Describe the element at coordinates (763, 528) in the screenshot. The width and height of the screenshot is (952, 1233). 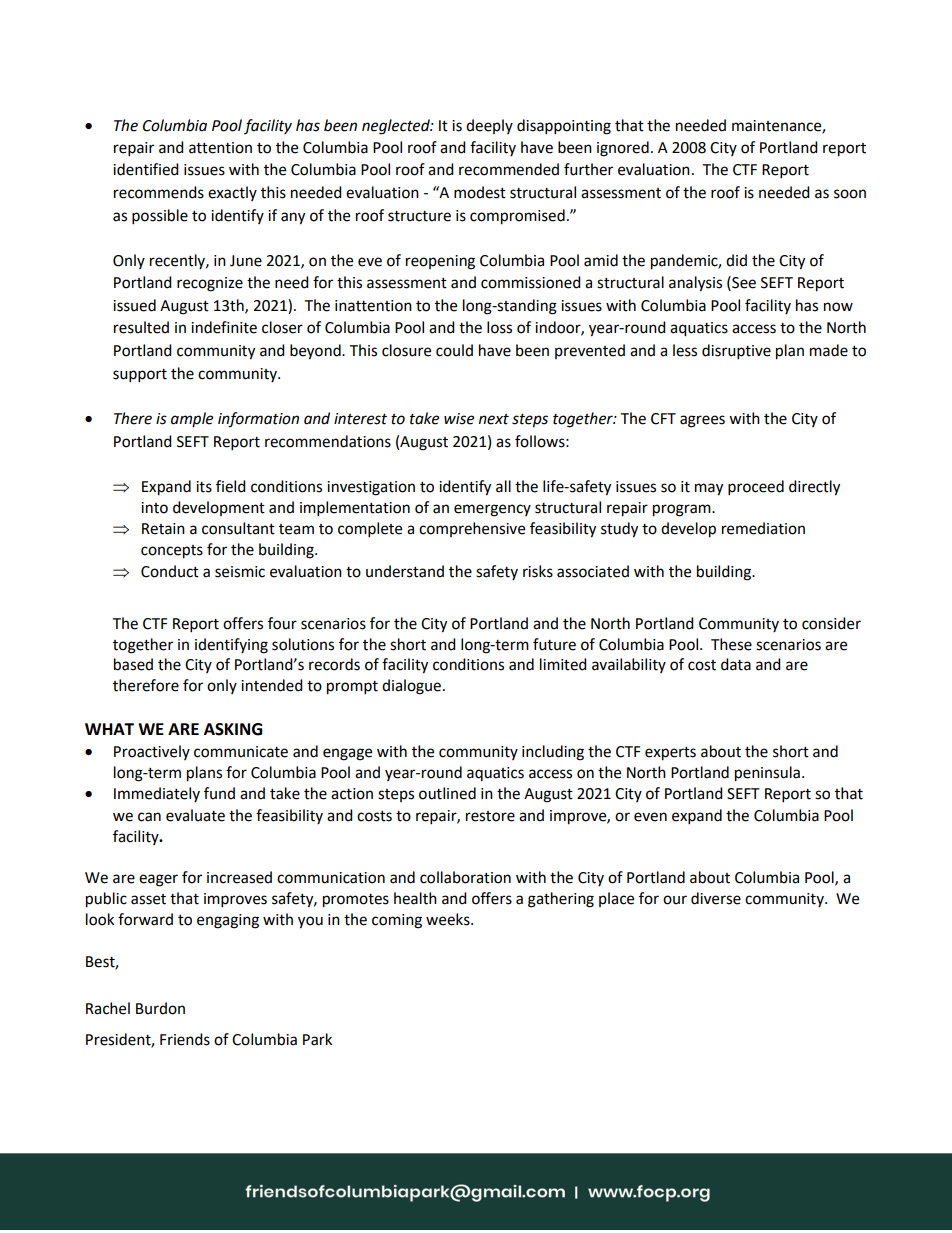
I see `remediation` at that location.
